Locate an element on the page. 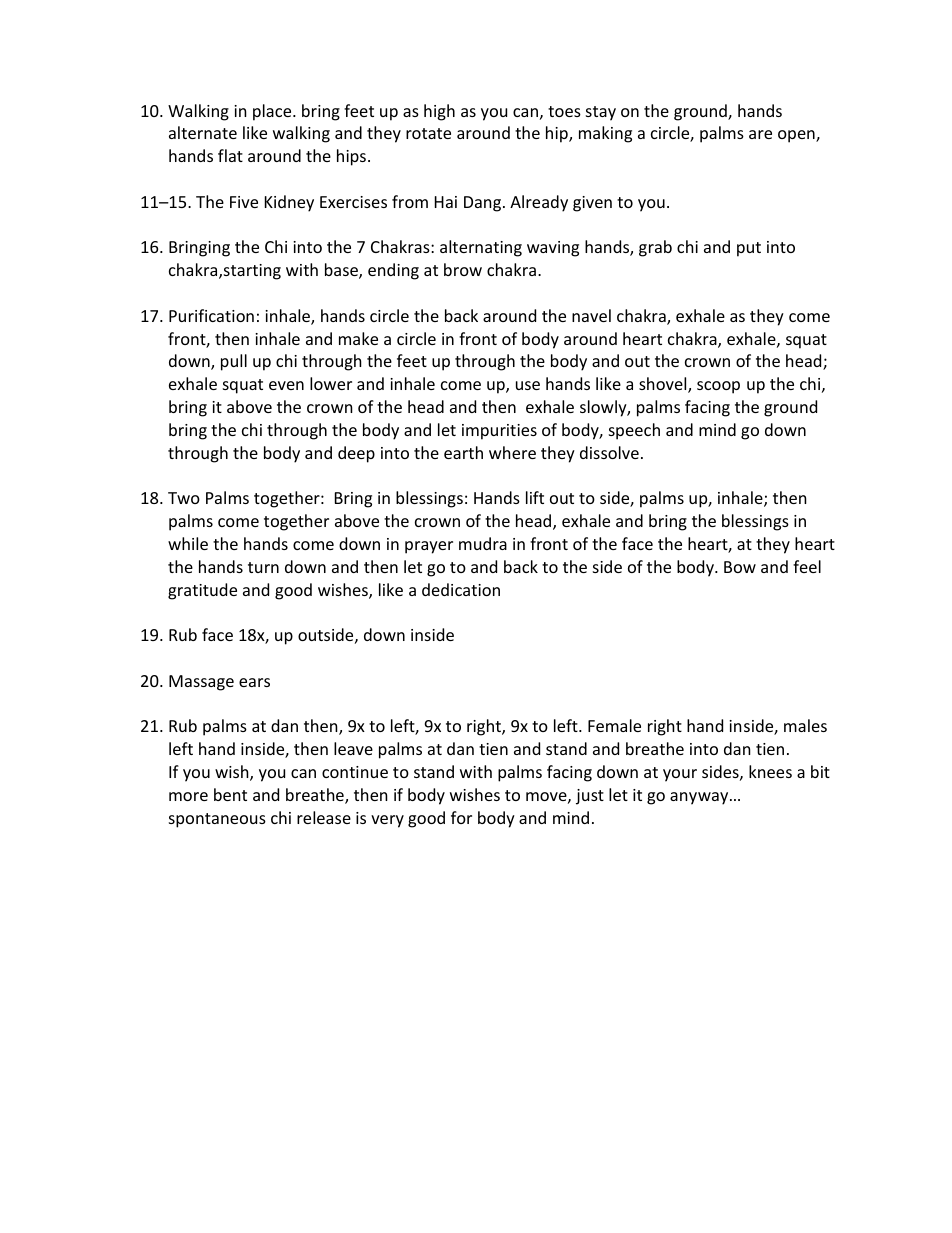 The image size is (952, 1233). Two is located at coordinates (184, 498).
